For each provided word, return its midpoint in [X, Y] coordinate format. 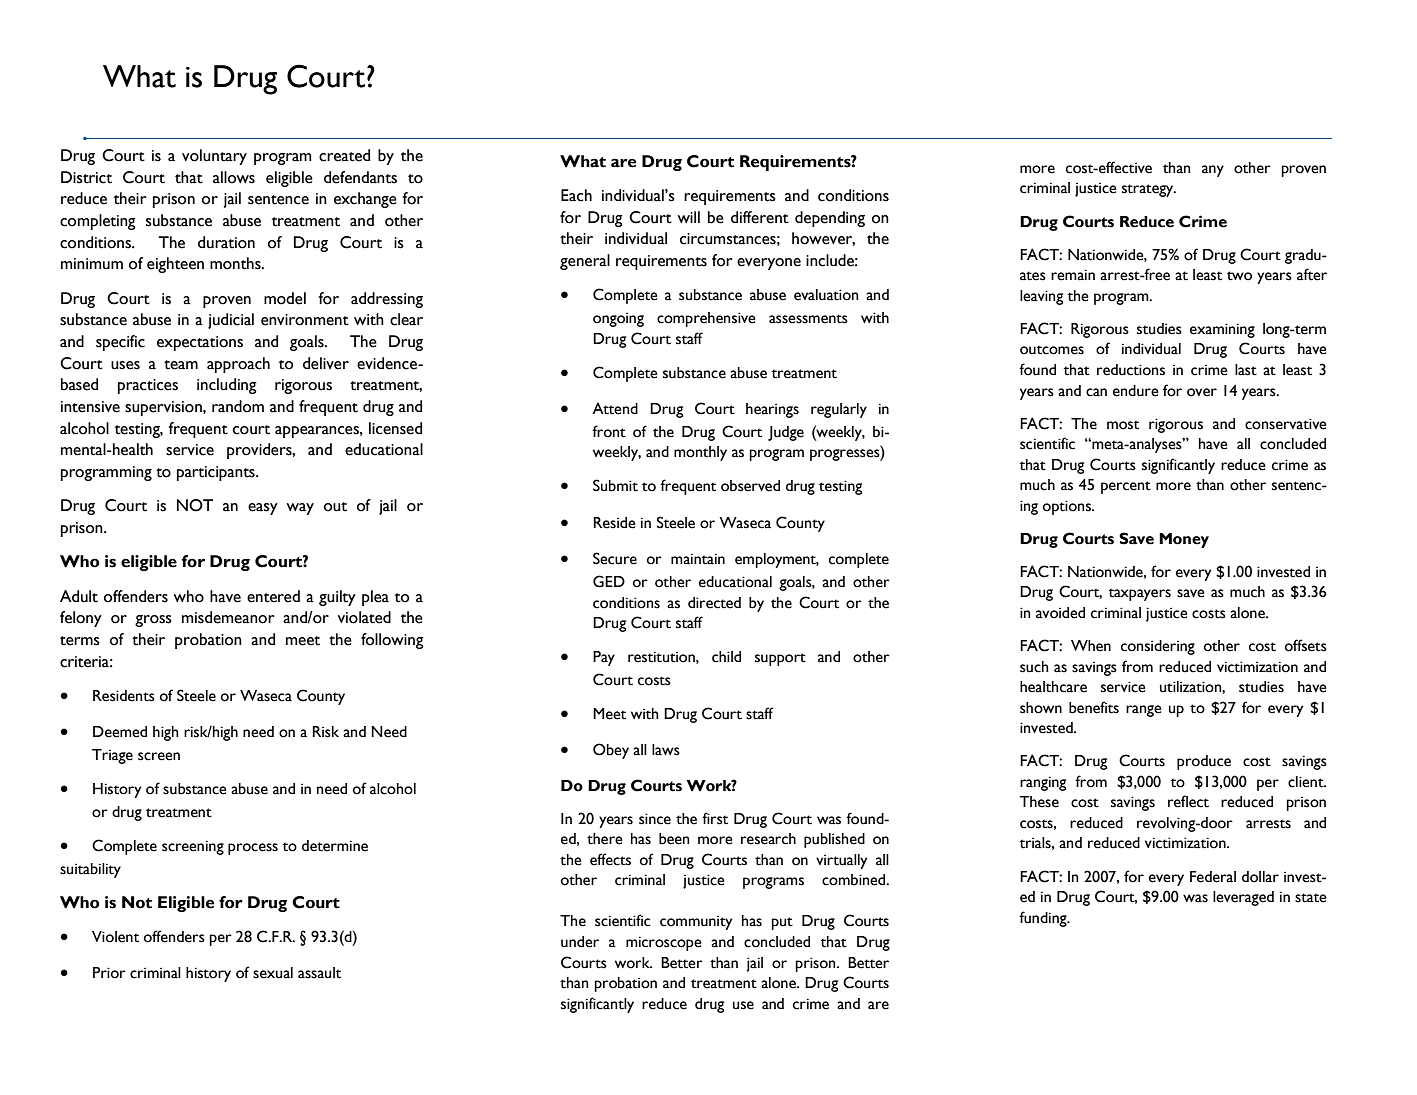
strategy [1149, 190]
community [696, 923]
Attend [615, 408]
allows [234, 177]
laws [666, 750]
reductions [1131, 370]
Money [1184, 540]
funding [1044, 919]
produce [1204, 762]
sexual [273, 973]
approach [238, 365]
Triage [112, 756]
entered [273, 596]
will [688, 217]
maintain [698, 559]
